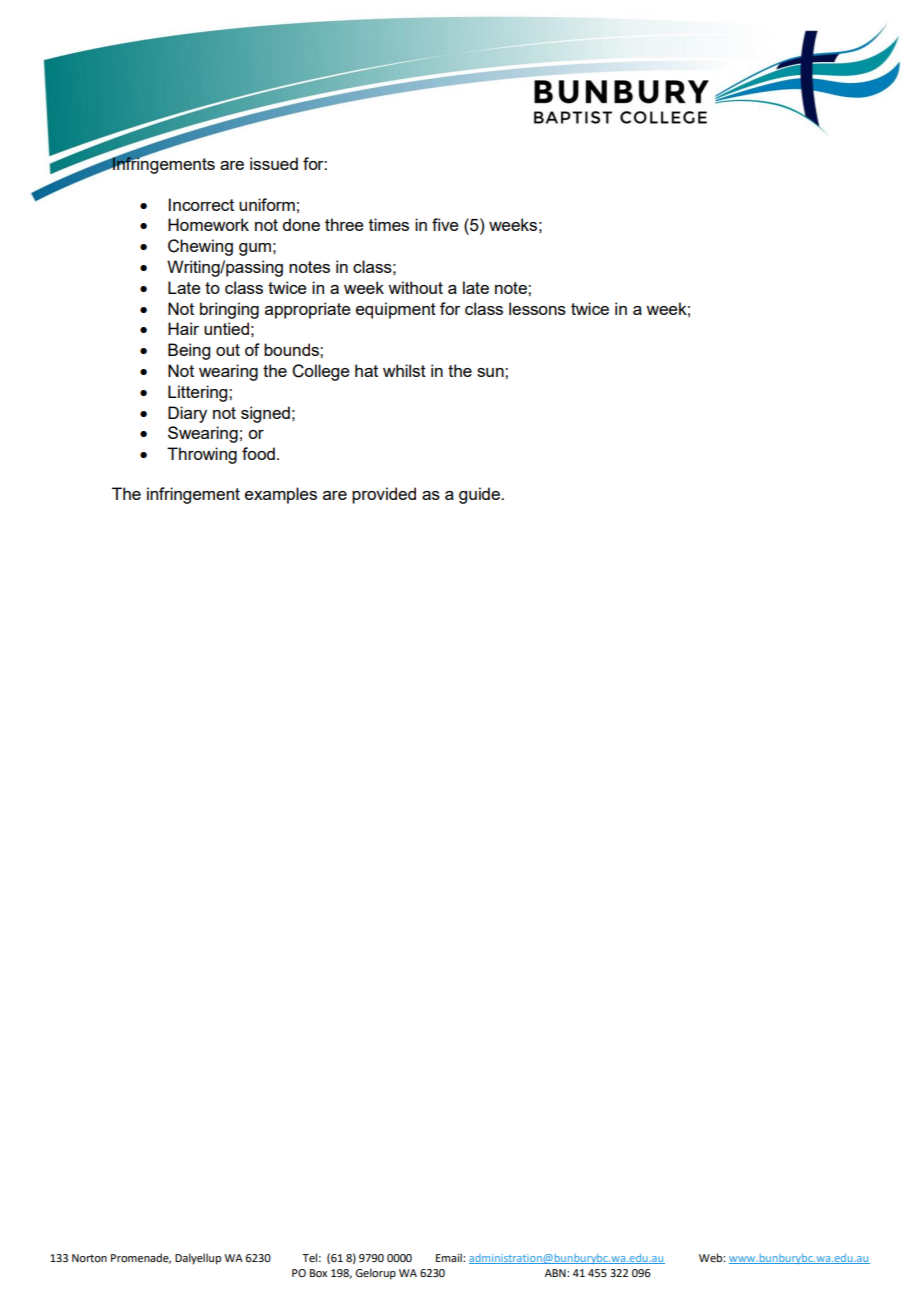 The height and width of the document is (1308, 924). I want to click on done, so click(301, 224).
